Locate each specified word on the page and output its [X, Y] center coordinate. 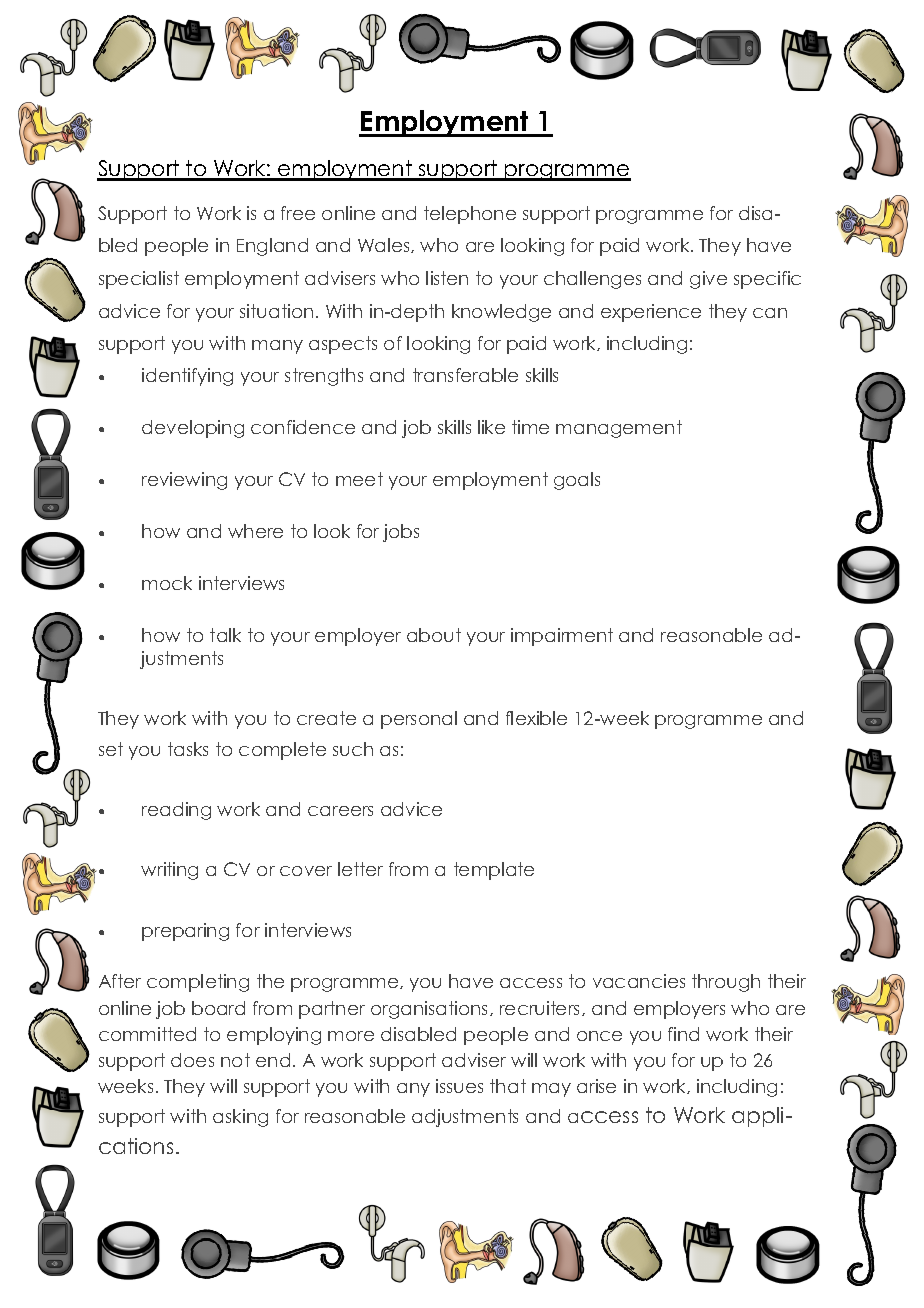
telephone [470, 215]
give [708, 280]
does [192, 1060]
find [683, 1034]
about [434, 635]
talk [225, 635]
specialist [139, 280]
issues [459, 1086]
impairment [562, 637]
